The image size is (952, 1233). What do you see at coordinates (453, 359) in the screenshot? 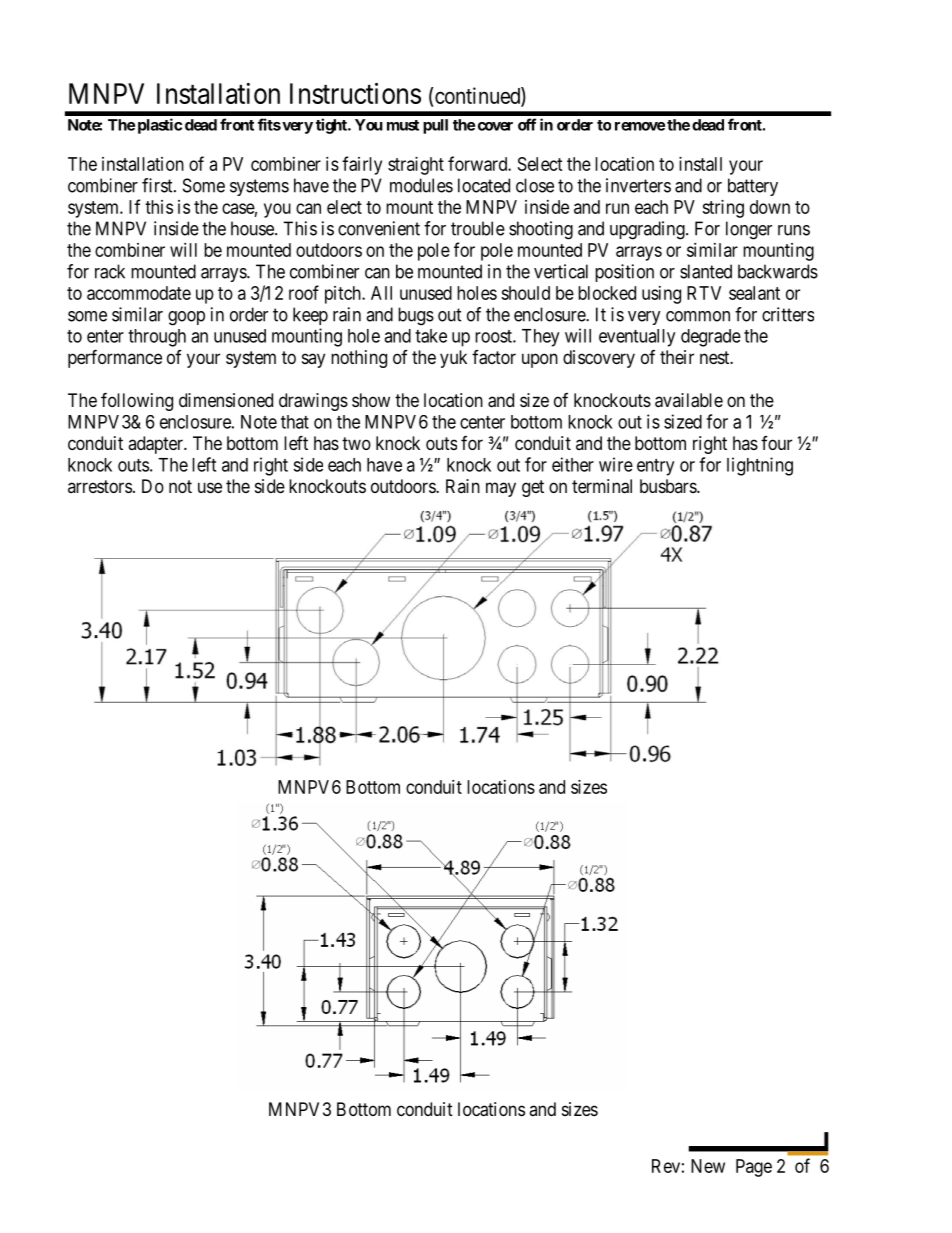
I see `yuk` at bounding box center [453, 359].
